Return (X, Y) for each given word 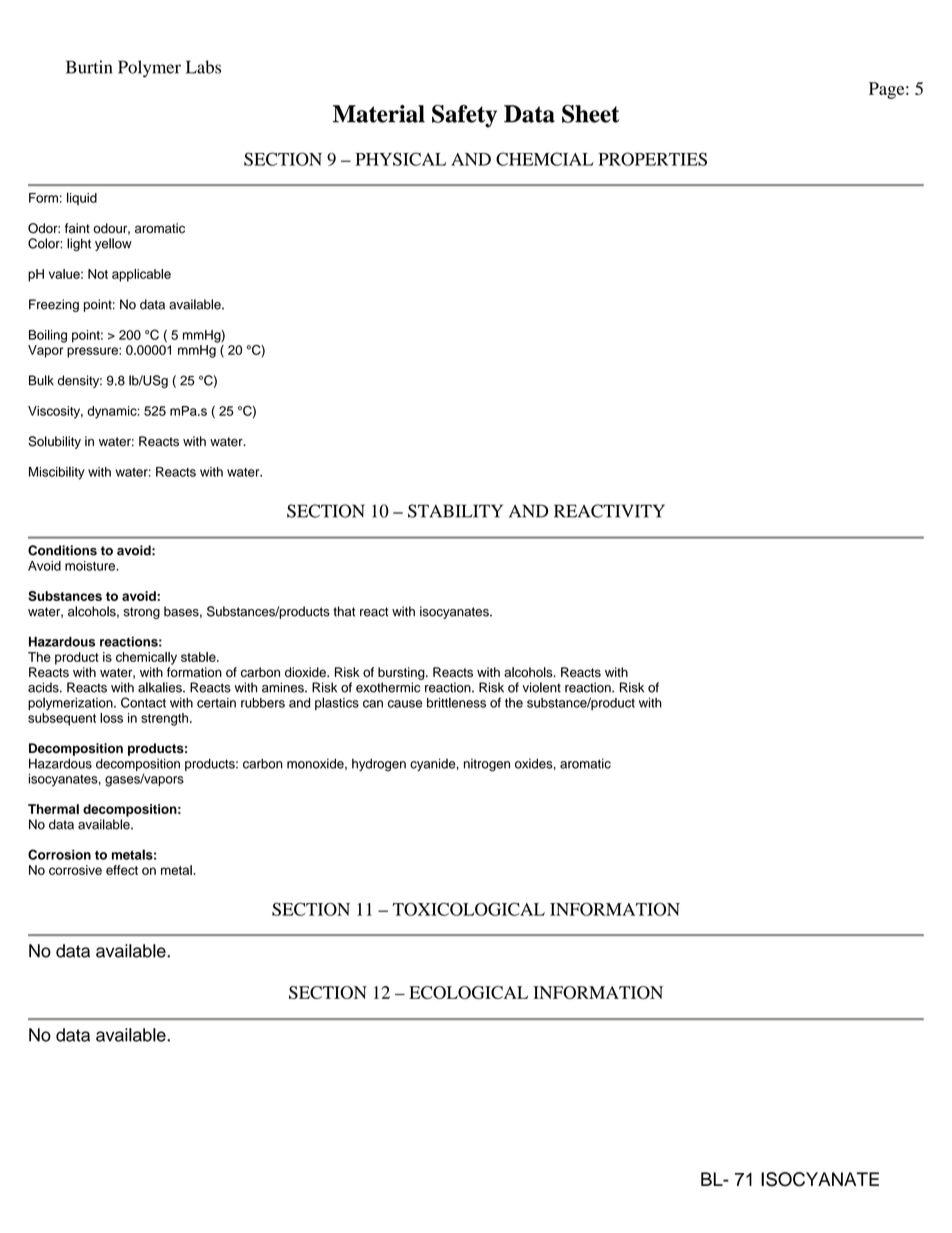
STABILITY (455, 511)
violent (541, 687)
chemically (146, 658)
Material (379, 114)
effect (122, 870)
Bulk (41, 380)
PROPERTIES (653, 159)
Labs (203, 67)
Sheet (590, 114)
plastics (337, 703)
